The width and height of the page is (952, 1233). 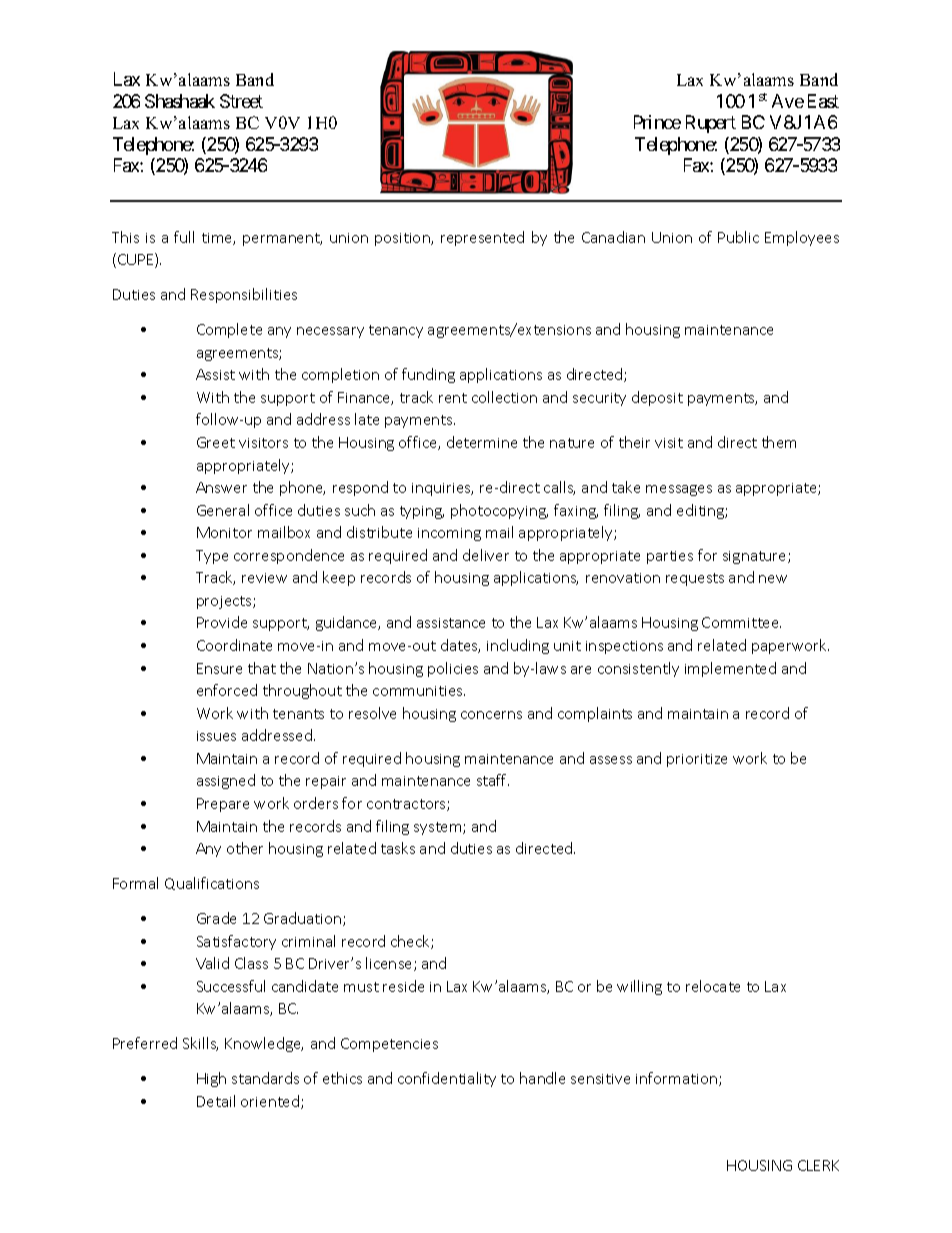 I want to click on Rupert, so click(x=711, y=124).
